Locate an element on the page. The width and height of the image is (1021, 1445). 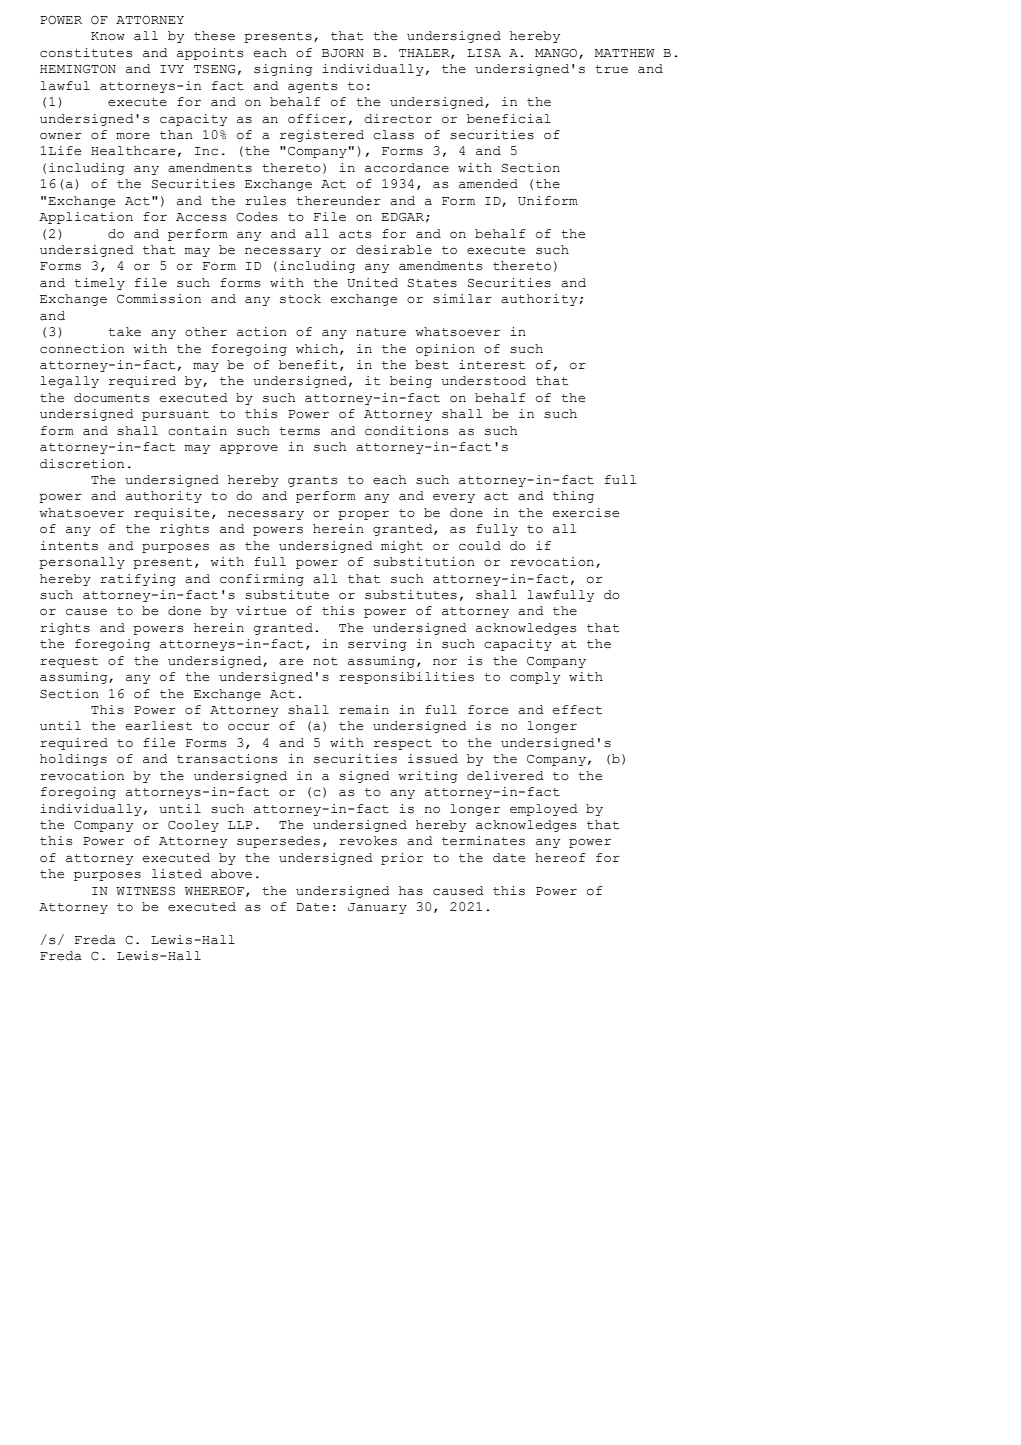
WITNESS is located at coordinates (145, 891).
